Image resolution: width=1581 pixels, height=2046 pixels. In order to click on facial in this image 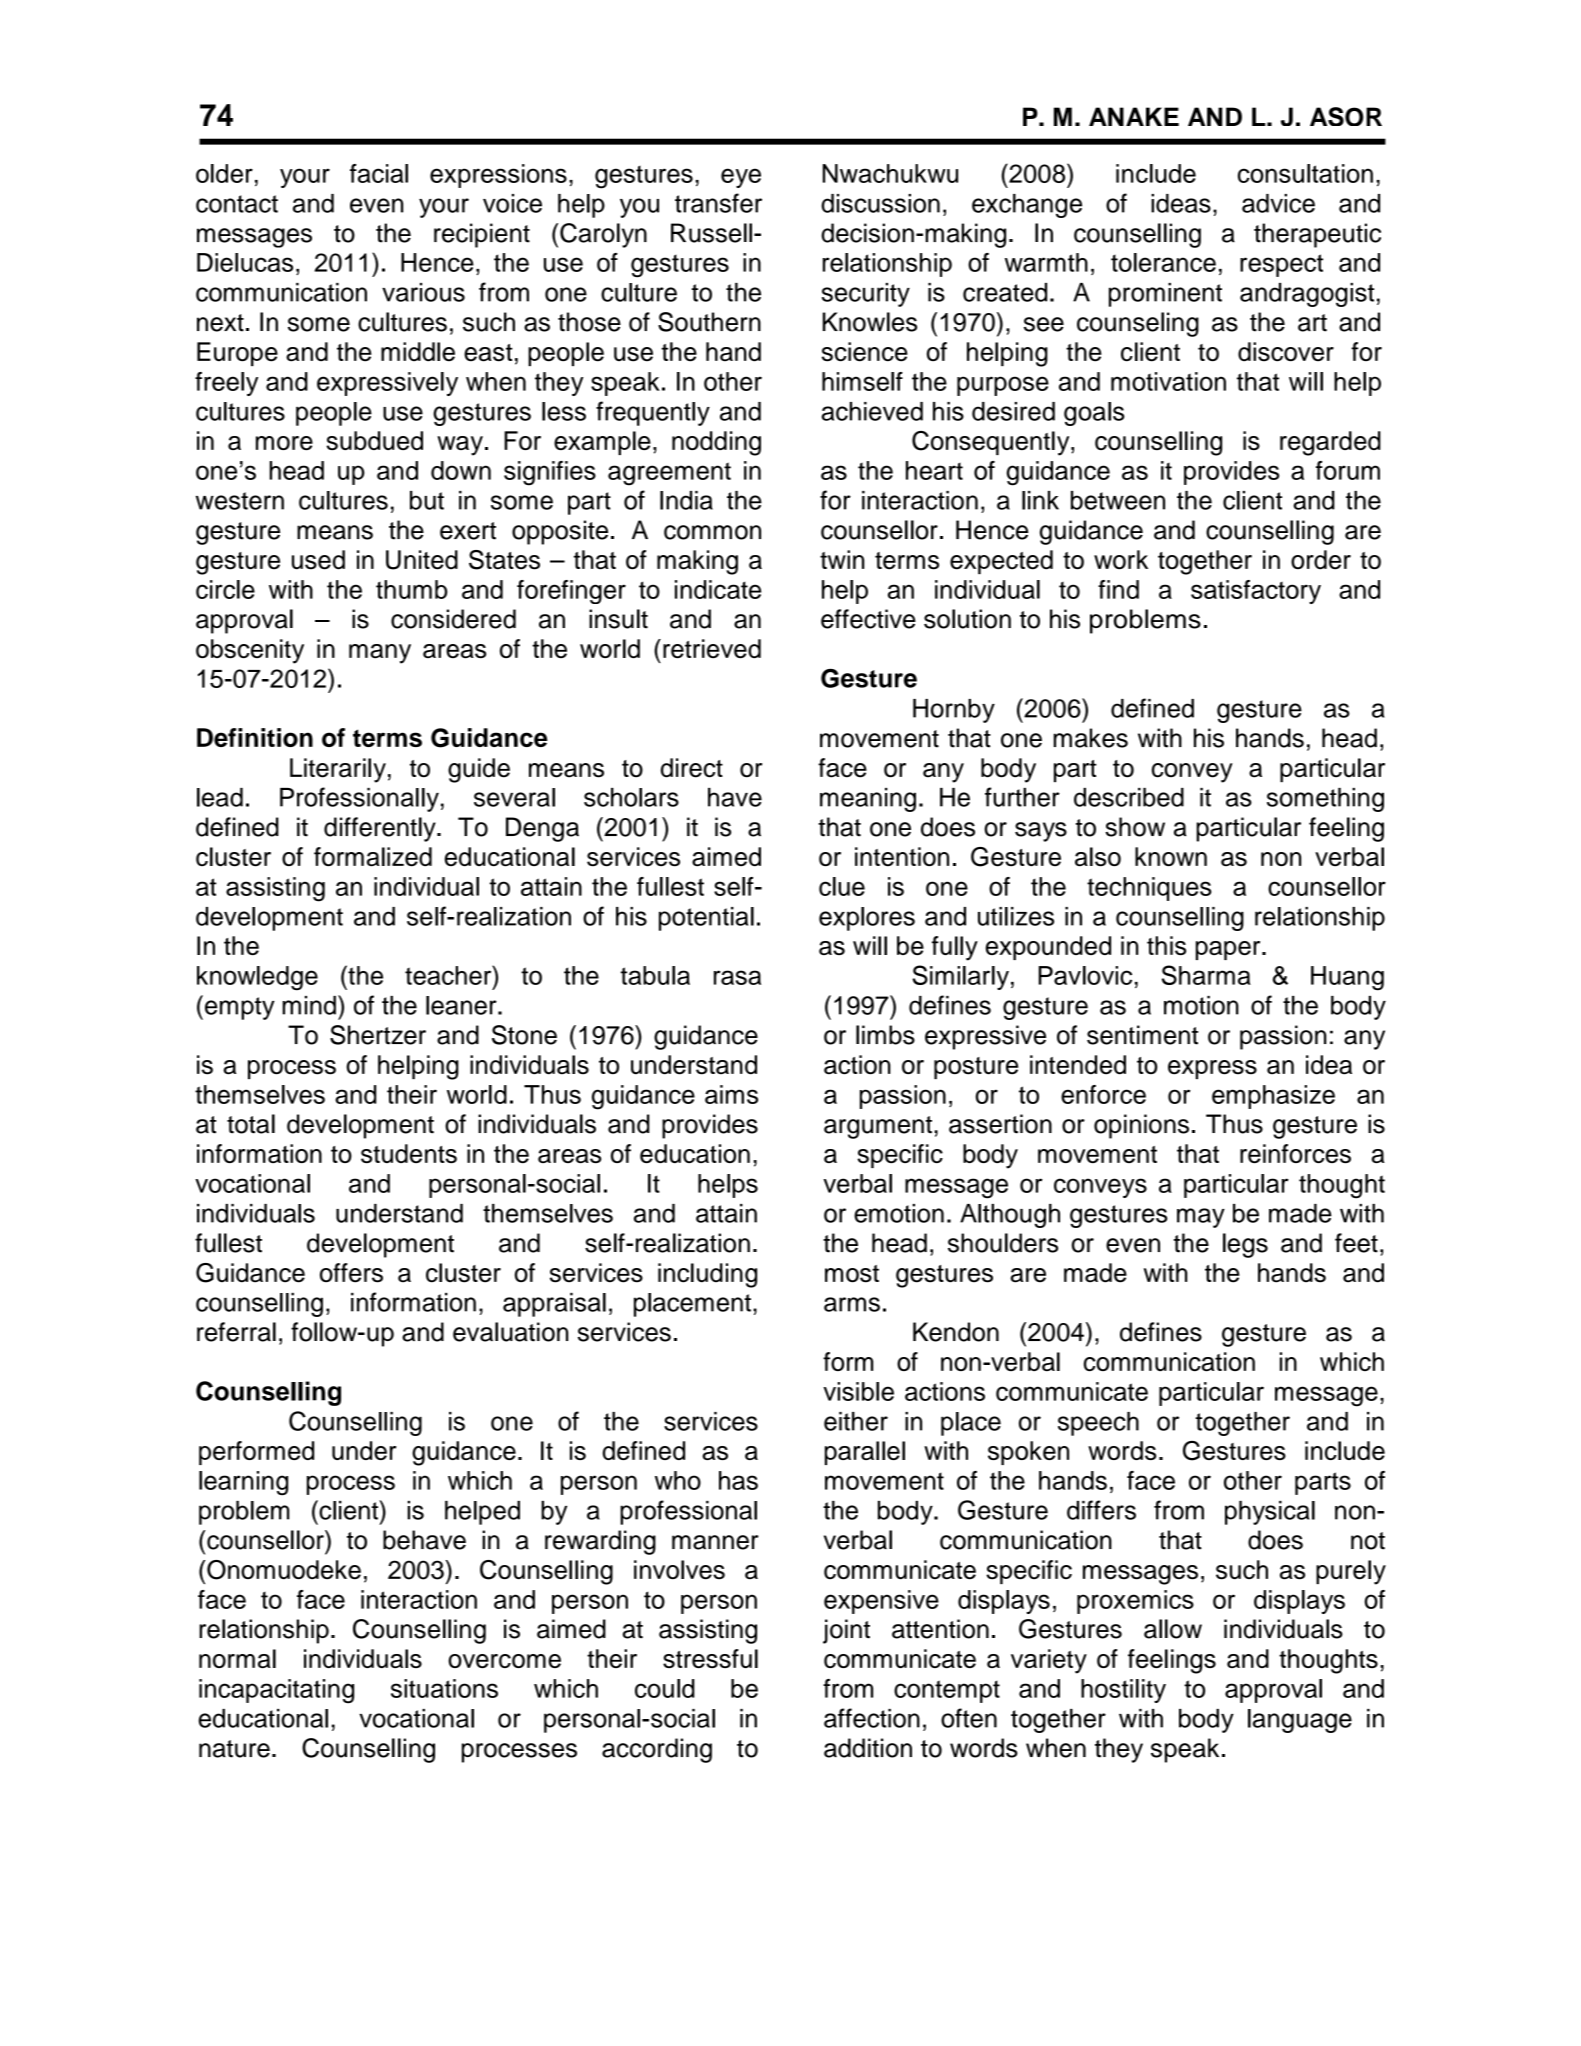, I will do `click(379, 173)`.
